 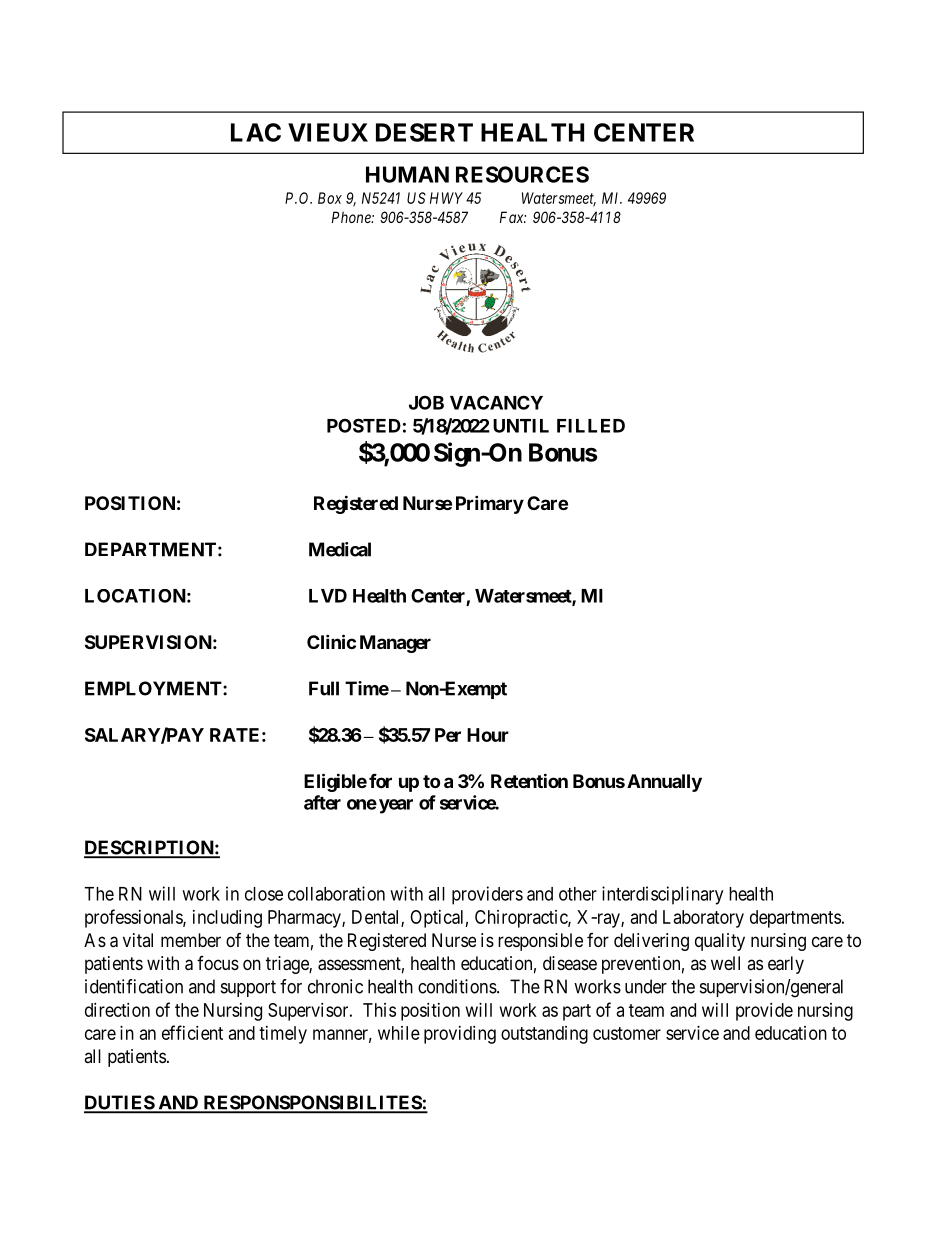 I want to click on HWY, so click(x=446, y=198).
